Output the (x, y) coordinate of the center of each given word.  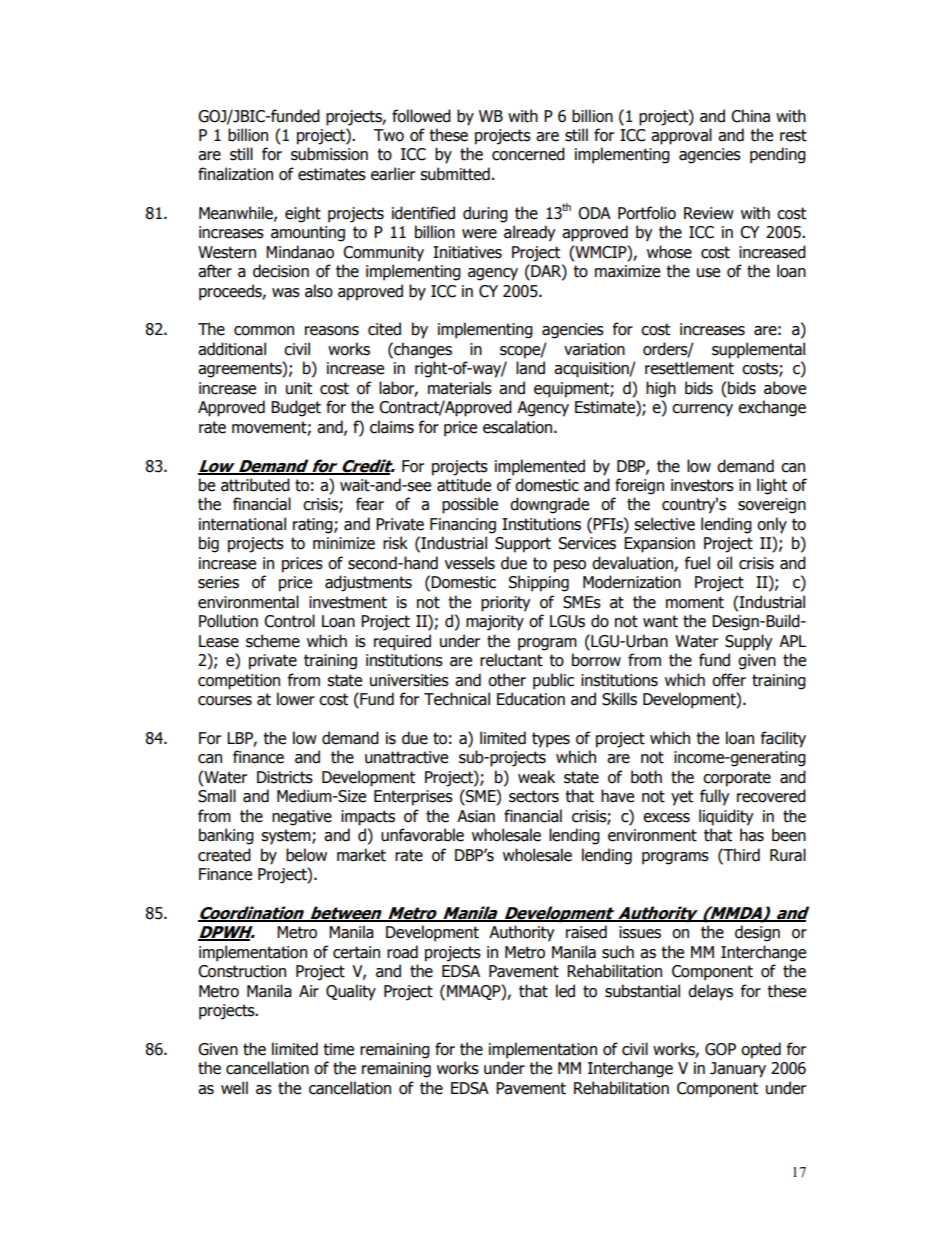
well (234, 1088)
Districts (285, 777)
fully (714, 797)
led (565, 991)
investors (702, 485)
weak (536, 777)
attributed (255, 485)
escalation (519, 427)
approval (681, 136)
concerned (528, 154)
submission (329, 154)
